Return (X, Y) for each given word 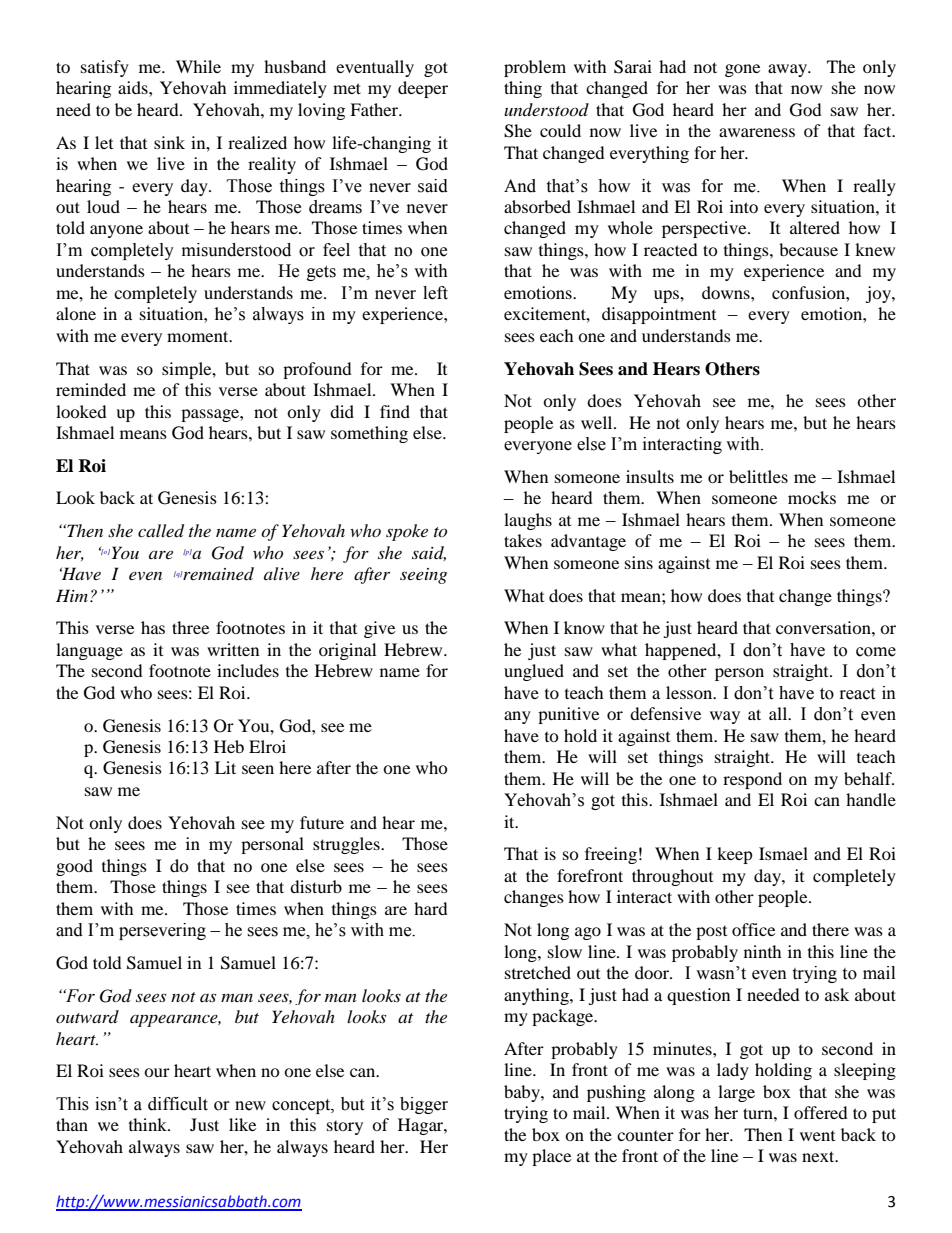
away (789, 70)
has (153, 627)
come (876, 652)
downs (727, 292)
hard (431, 908)
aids (134, 87)
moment (199, 336)
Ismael (783, 853)
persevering (162, 931)
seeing (423, 576)
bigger (424, 1105)
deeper (423, 89)
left (435, 293)
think (149, 1124)
